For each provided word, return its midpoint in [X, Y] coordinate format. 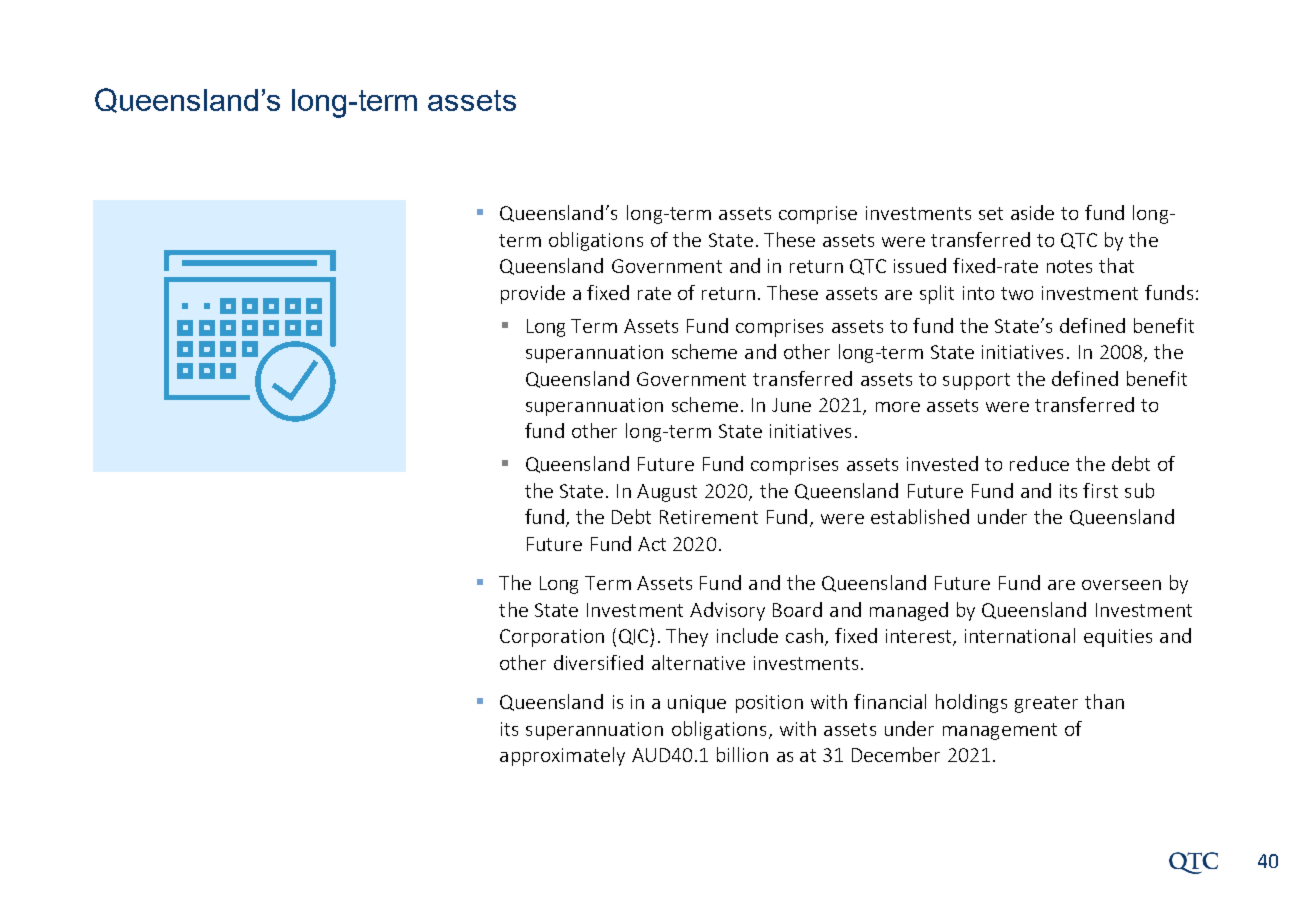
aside [1032, 212]
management [1000, 731]
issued [920, 265]
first [1100, 490]
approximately [562, 756]
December [896, 754]
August [667, 493]
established [920, 516]
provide [533, 294]
